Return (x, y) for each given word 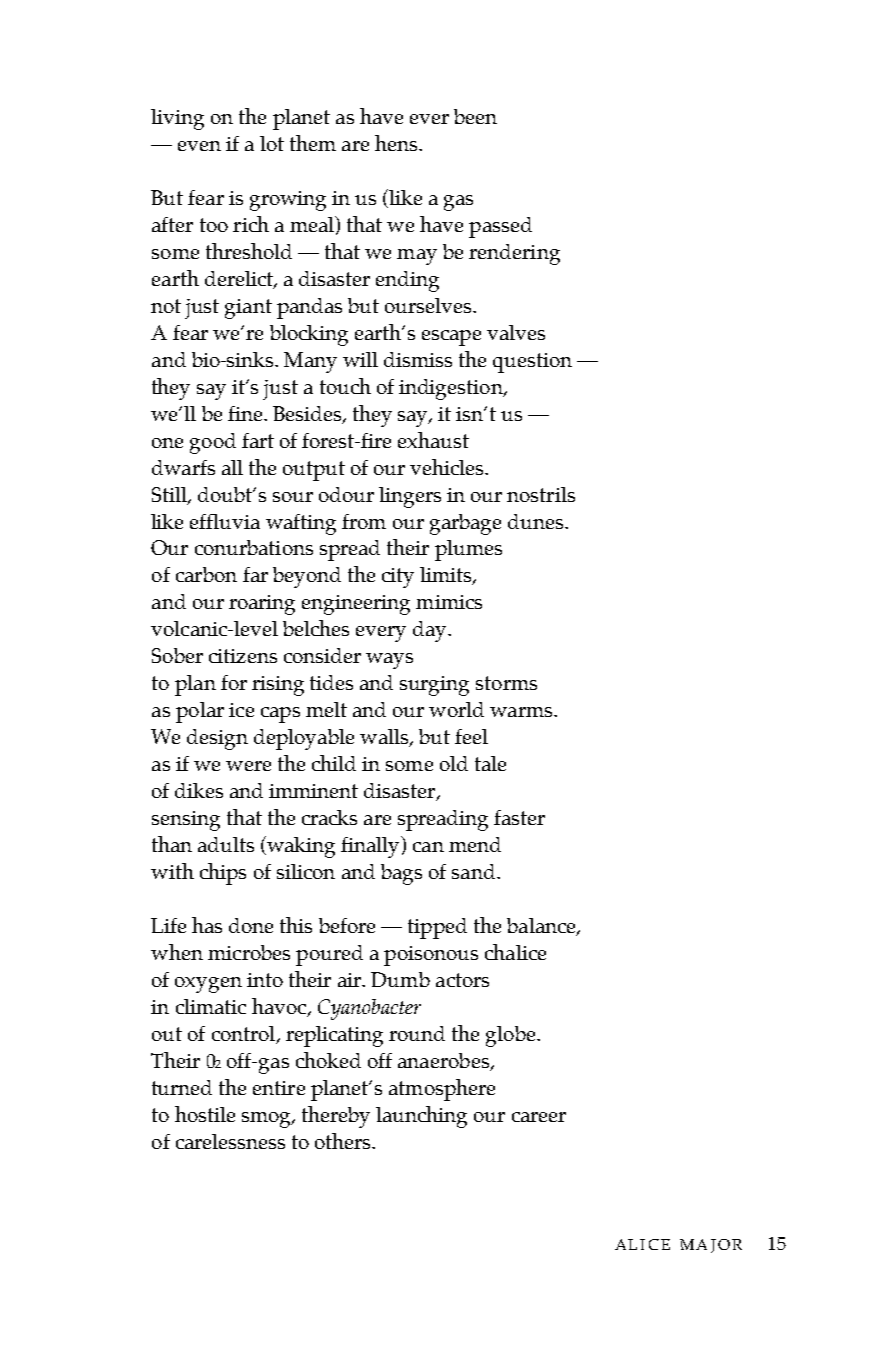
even (199, 146)
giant (248, 309)
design (217, 739)
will (360, 359)
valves (516, 332)
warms (522, 712)
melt (326, 709)
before (347, 925)
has (207, 925)
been (475, 116)
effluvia (225, 521)
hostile (205, 1114)
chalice (515, 952)
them (313, 143)
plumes (468, 550)
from (364, 521)
